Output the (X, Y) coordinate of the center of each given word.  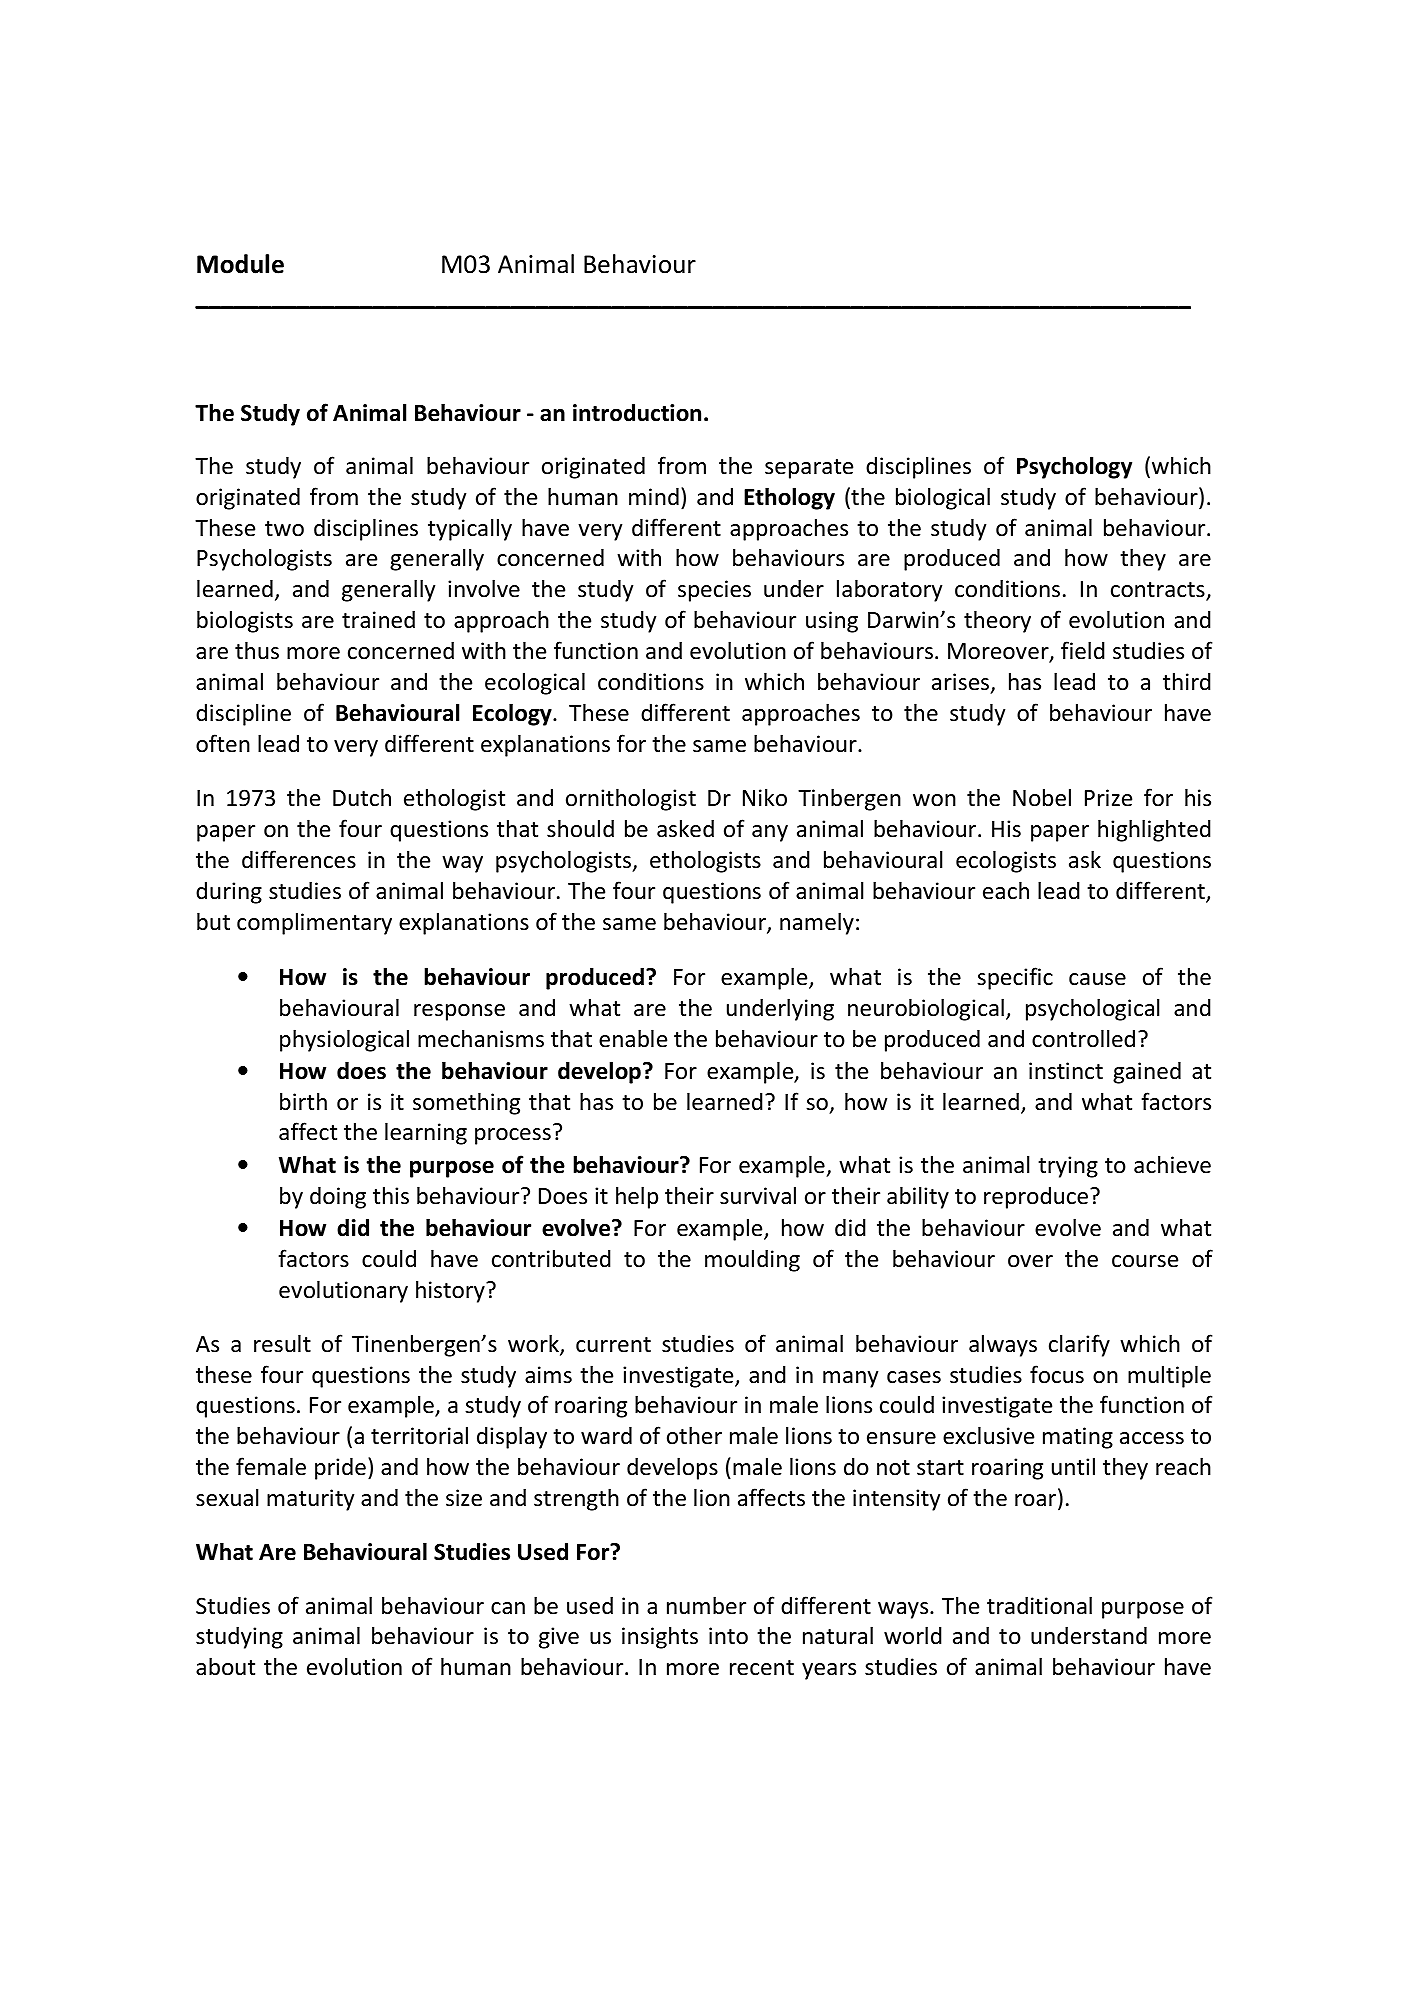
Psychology (1074, 467)
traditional (1039, 1605)
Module (240, 264)
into (728, 1636)
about (225, 1666)
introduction (637, 412)
